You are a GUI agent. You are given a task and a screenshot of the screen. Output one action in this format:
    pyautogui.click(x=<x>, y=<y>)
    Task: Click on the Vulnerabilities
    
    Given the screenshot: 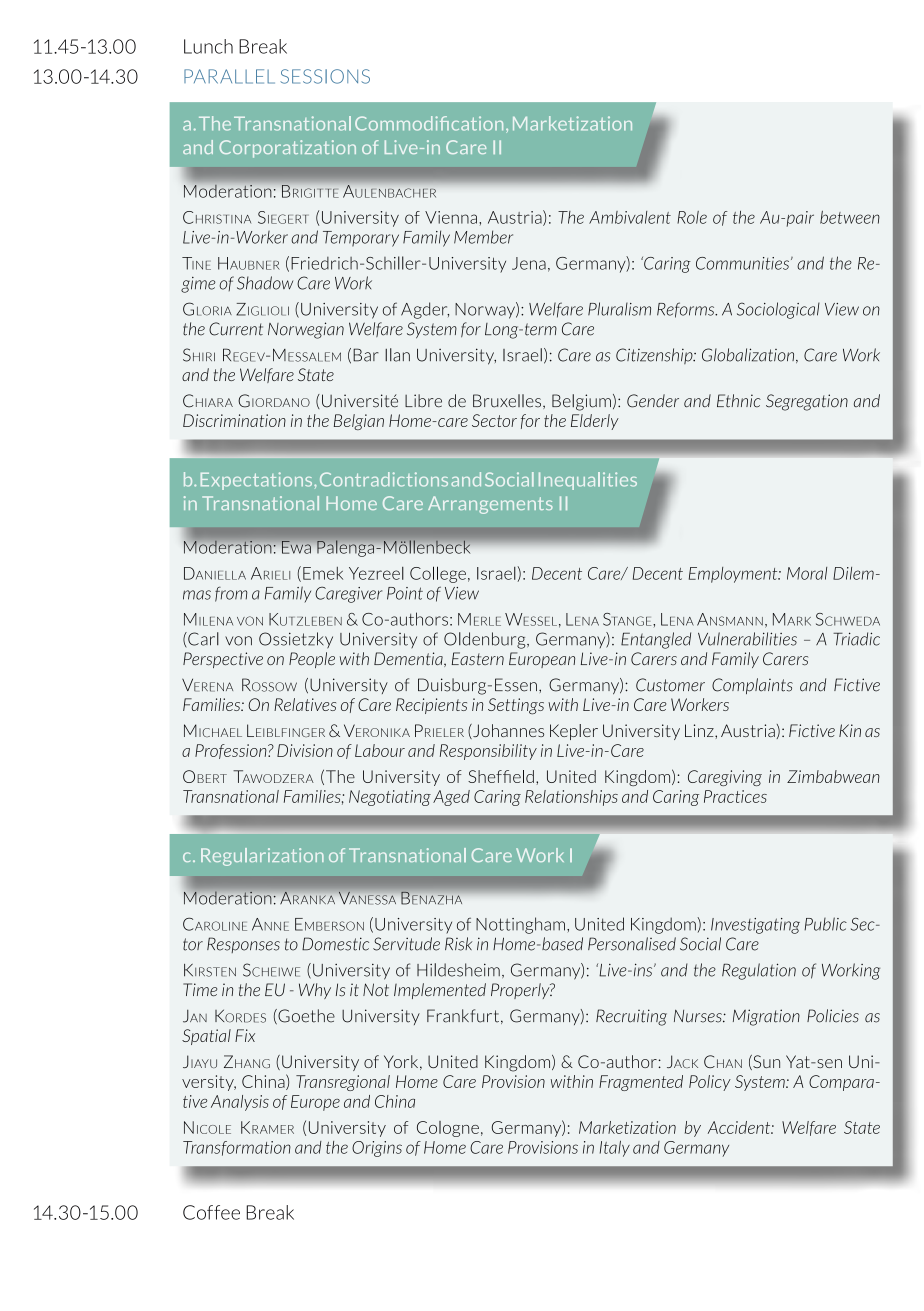 What is the action you would take?
    pyautogui.click(x=747, y=639)
